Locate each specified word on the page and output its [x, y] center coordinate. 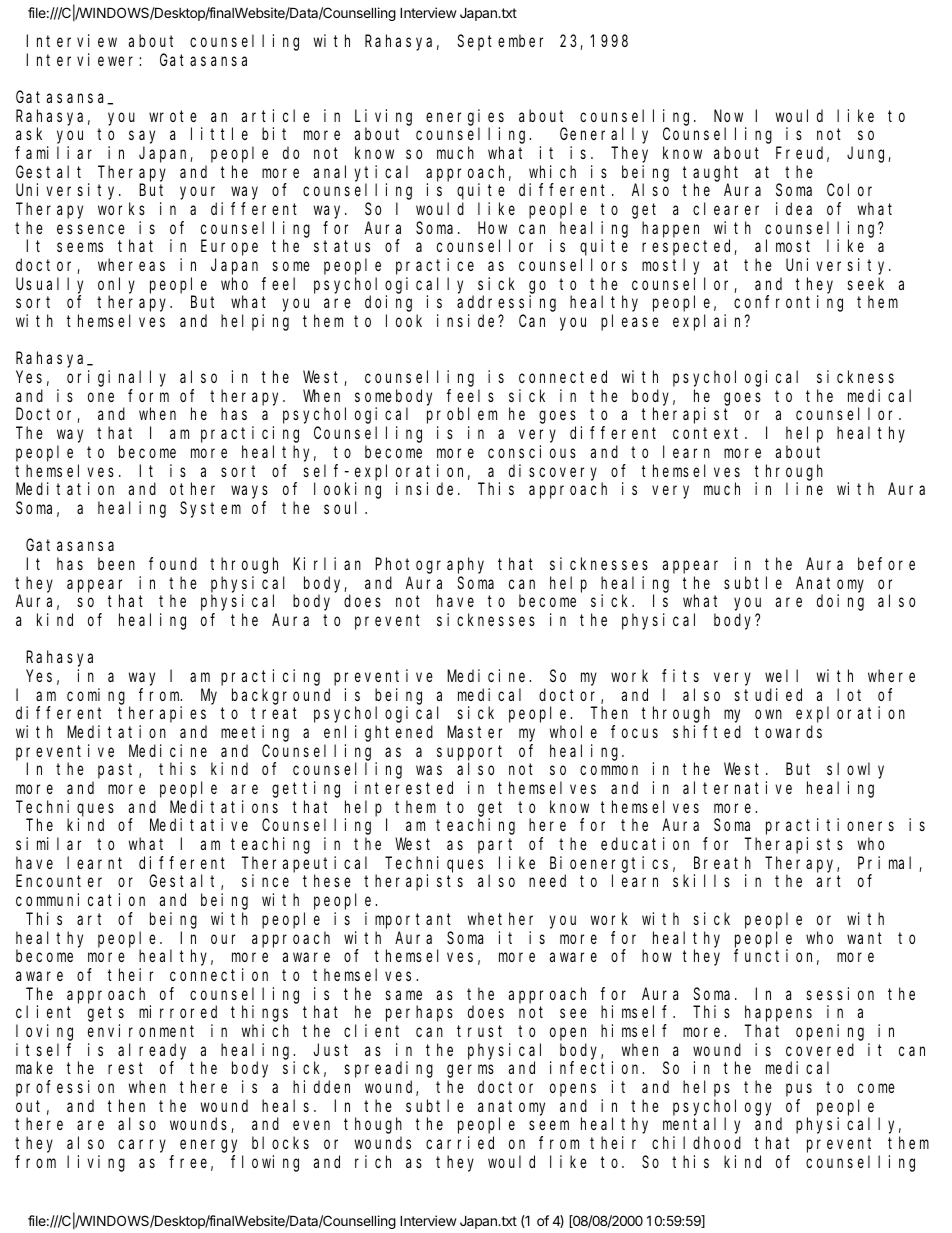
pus [799, 1090]
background [281, 696]
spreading [389, 1069]
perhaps [419, 1014]
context [709, 433]
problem [462, 416]
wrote [173, 116]
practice [435, 266]
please [630, 322]
